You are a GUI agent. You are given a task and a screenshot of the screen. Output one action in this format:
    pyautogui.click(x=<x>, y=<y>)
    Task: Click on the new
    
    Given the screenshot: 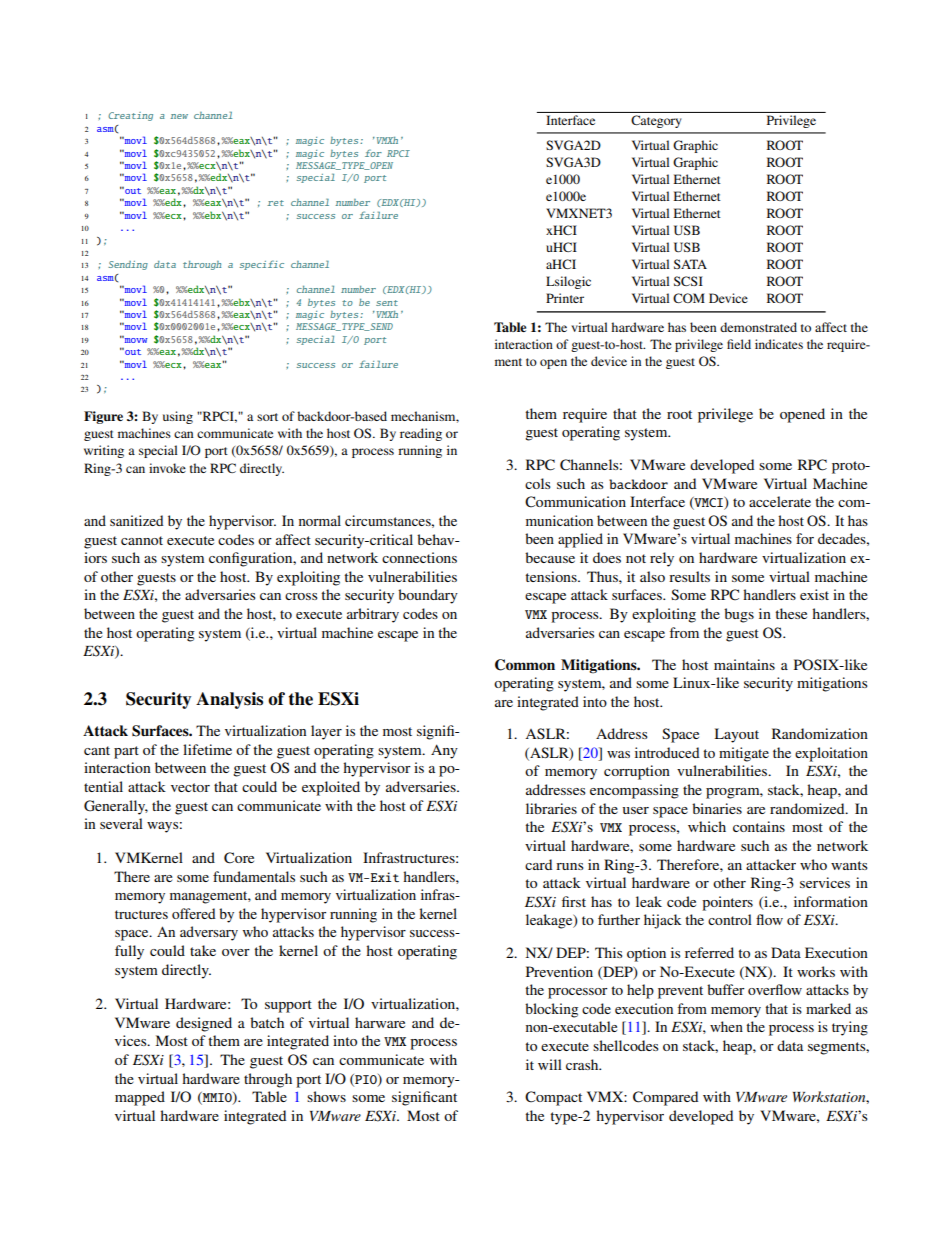 What is the action you would take?
    pyautogui.click(x=179, y=116)
